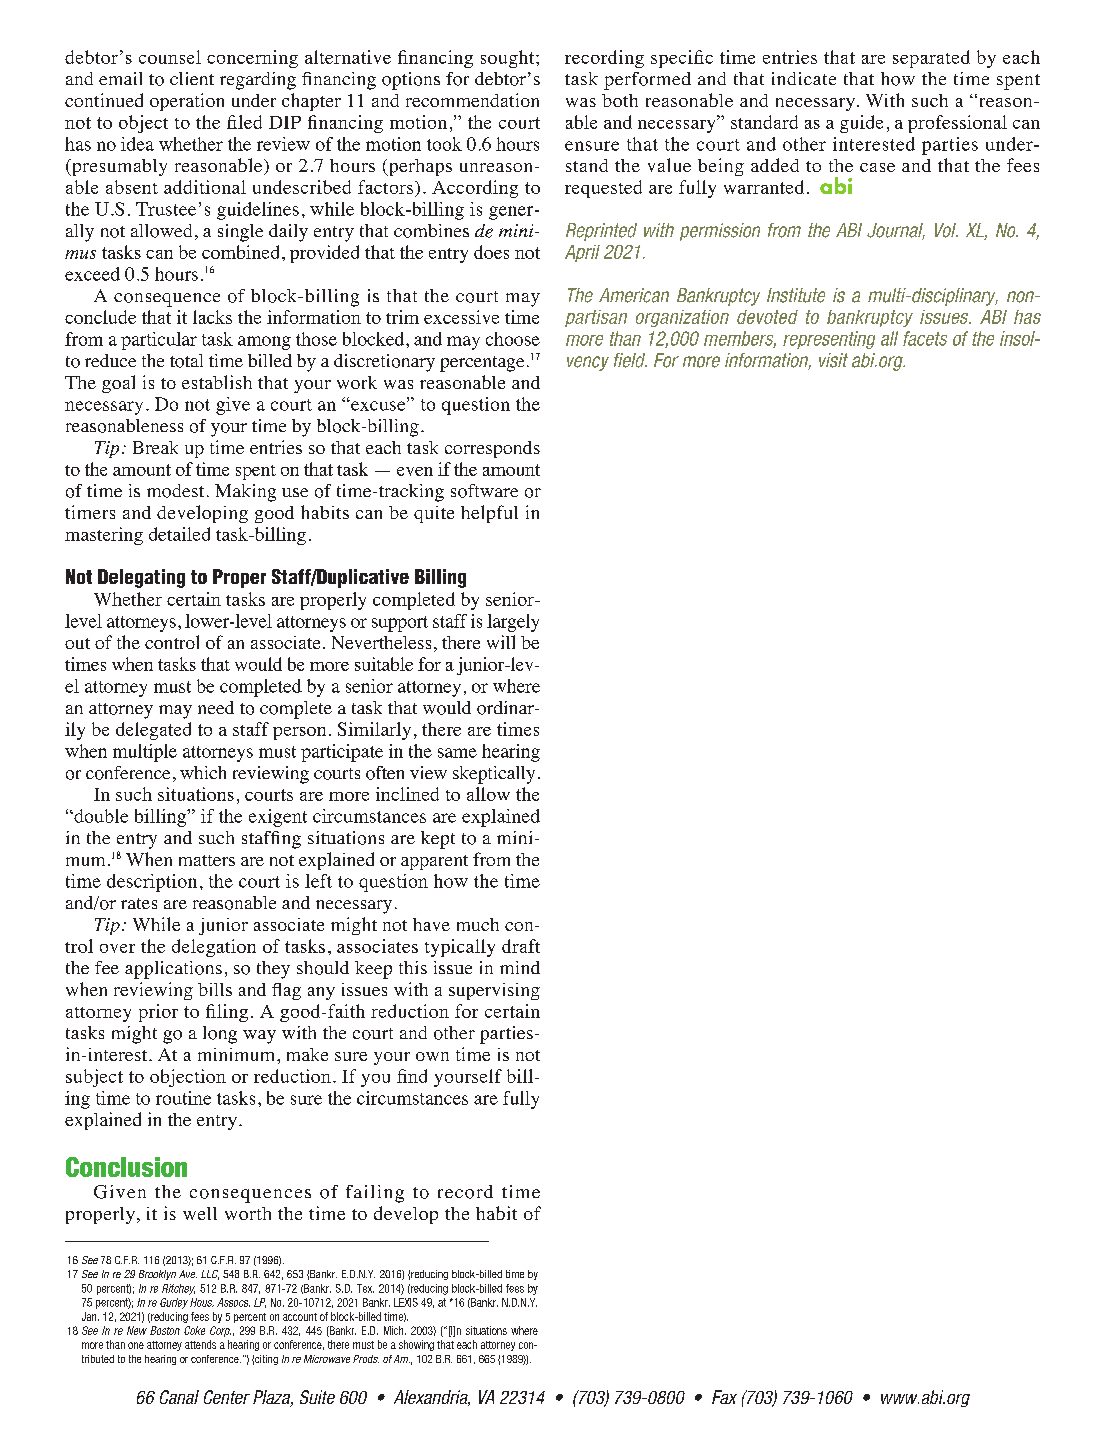 The width and height of the document is (1105, 1431). What do you see at coordinates (833, 360) in the document?
I see `visit` at bounding box center [833, 360].
